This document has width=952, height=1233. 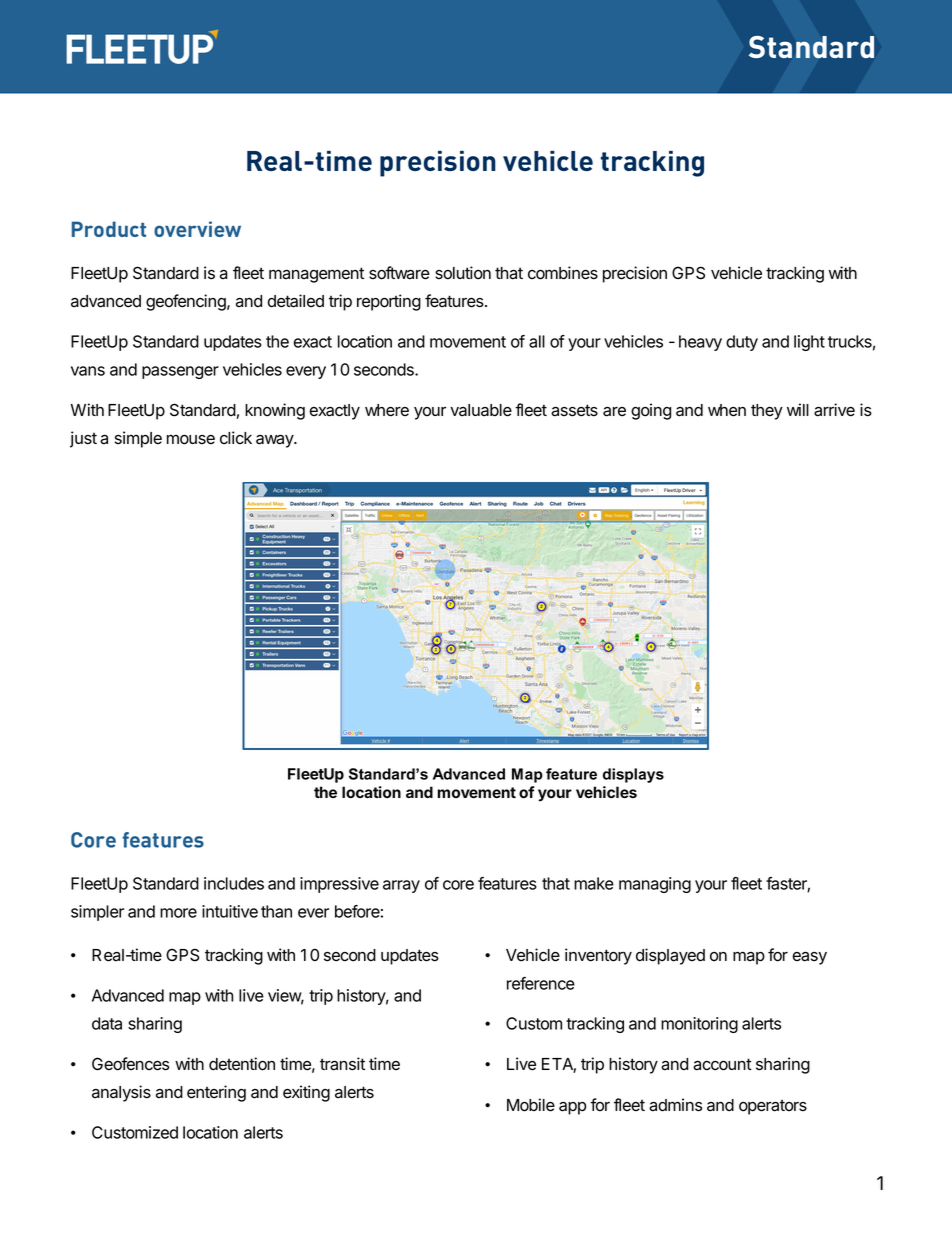 I want to click on displays, so click(x=633, y=775).
